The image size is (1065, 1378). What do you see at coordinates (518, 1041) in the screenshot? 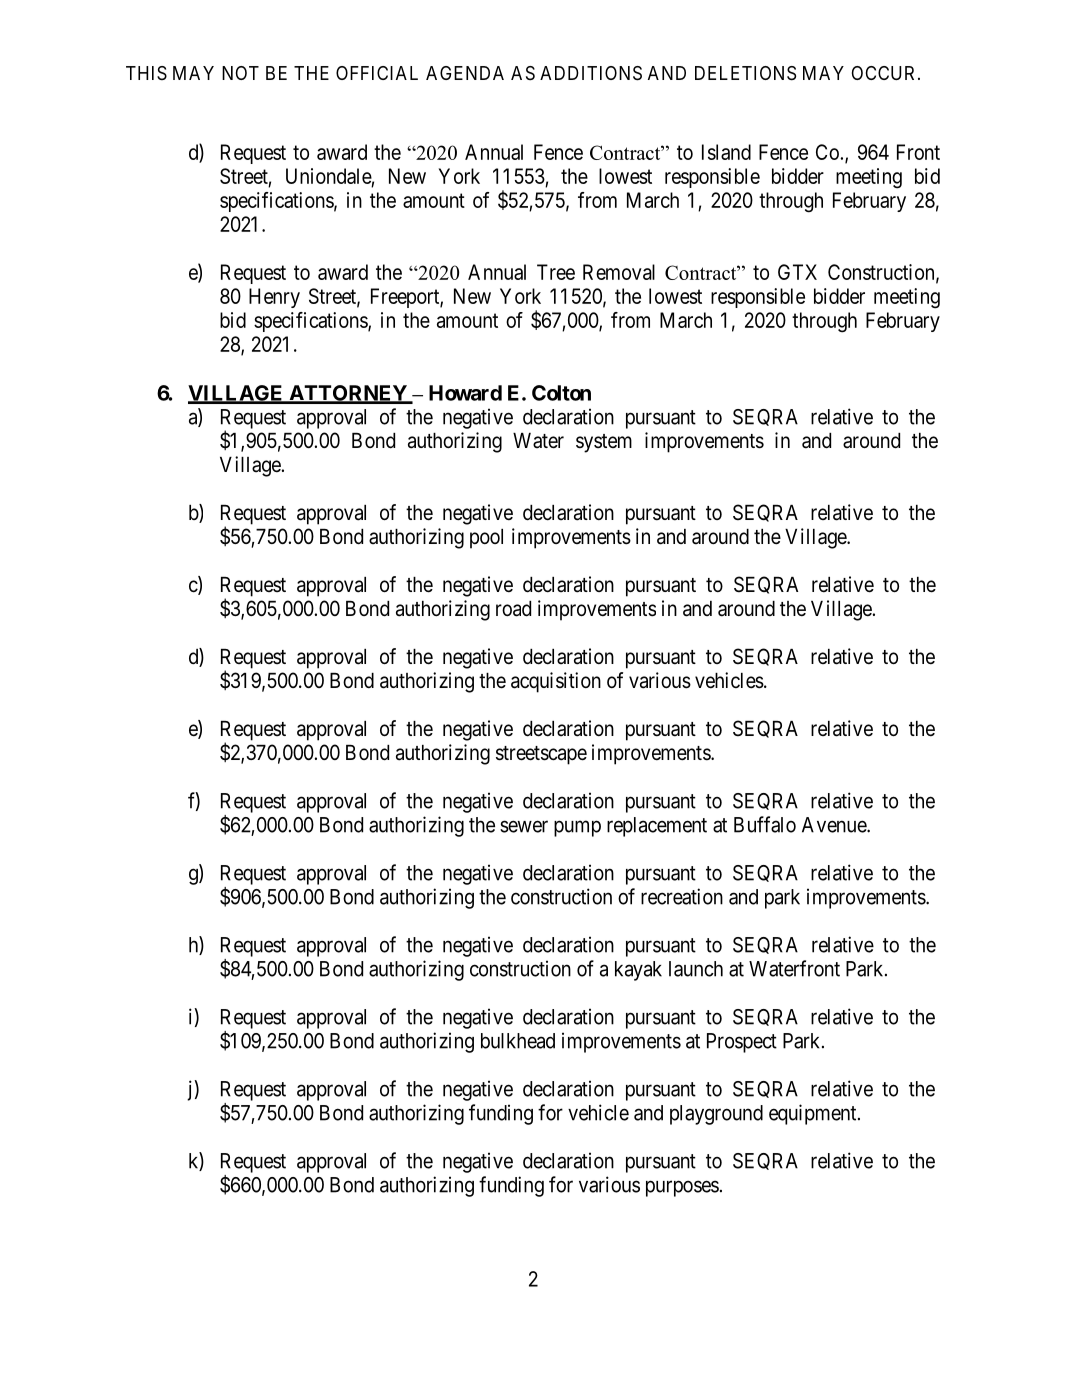
I see `bulkhead` at bounding box center [518, 1041].
